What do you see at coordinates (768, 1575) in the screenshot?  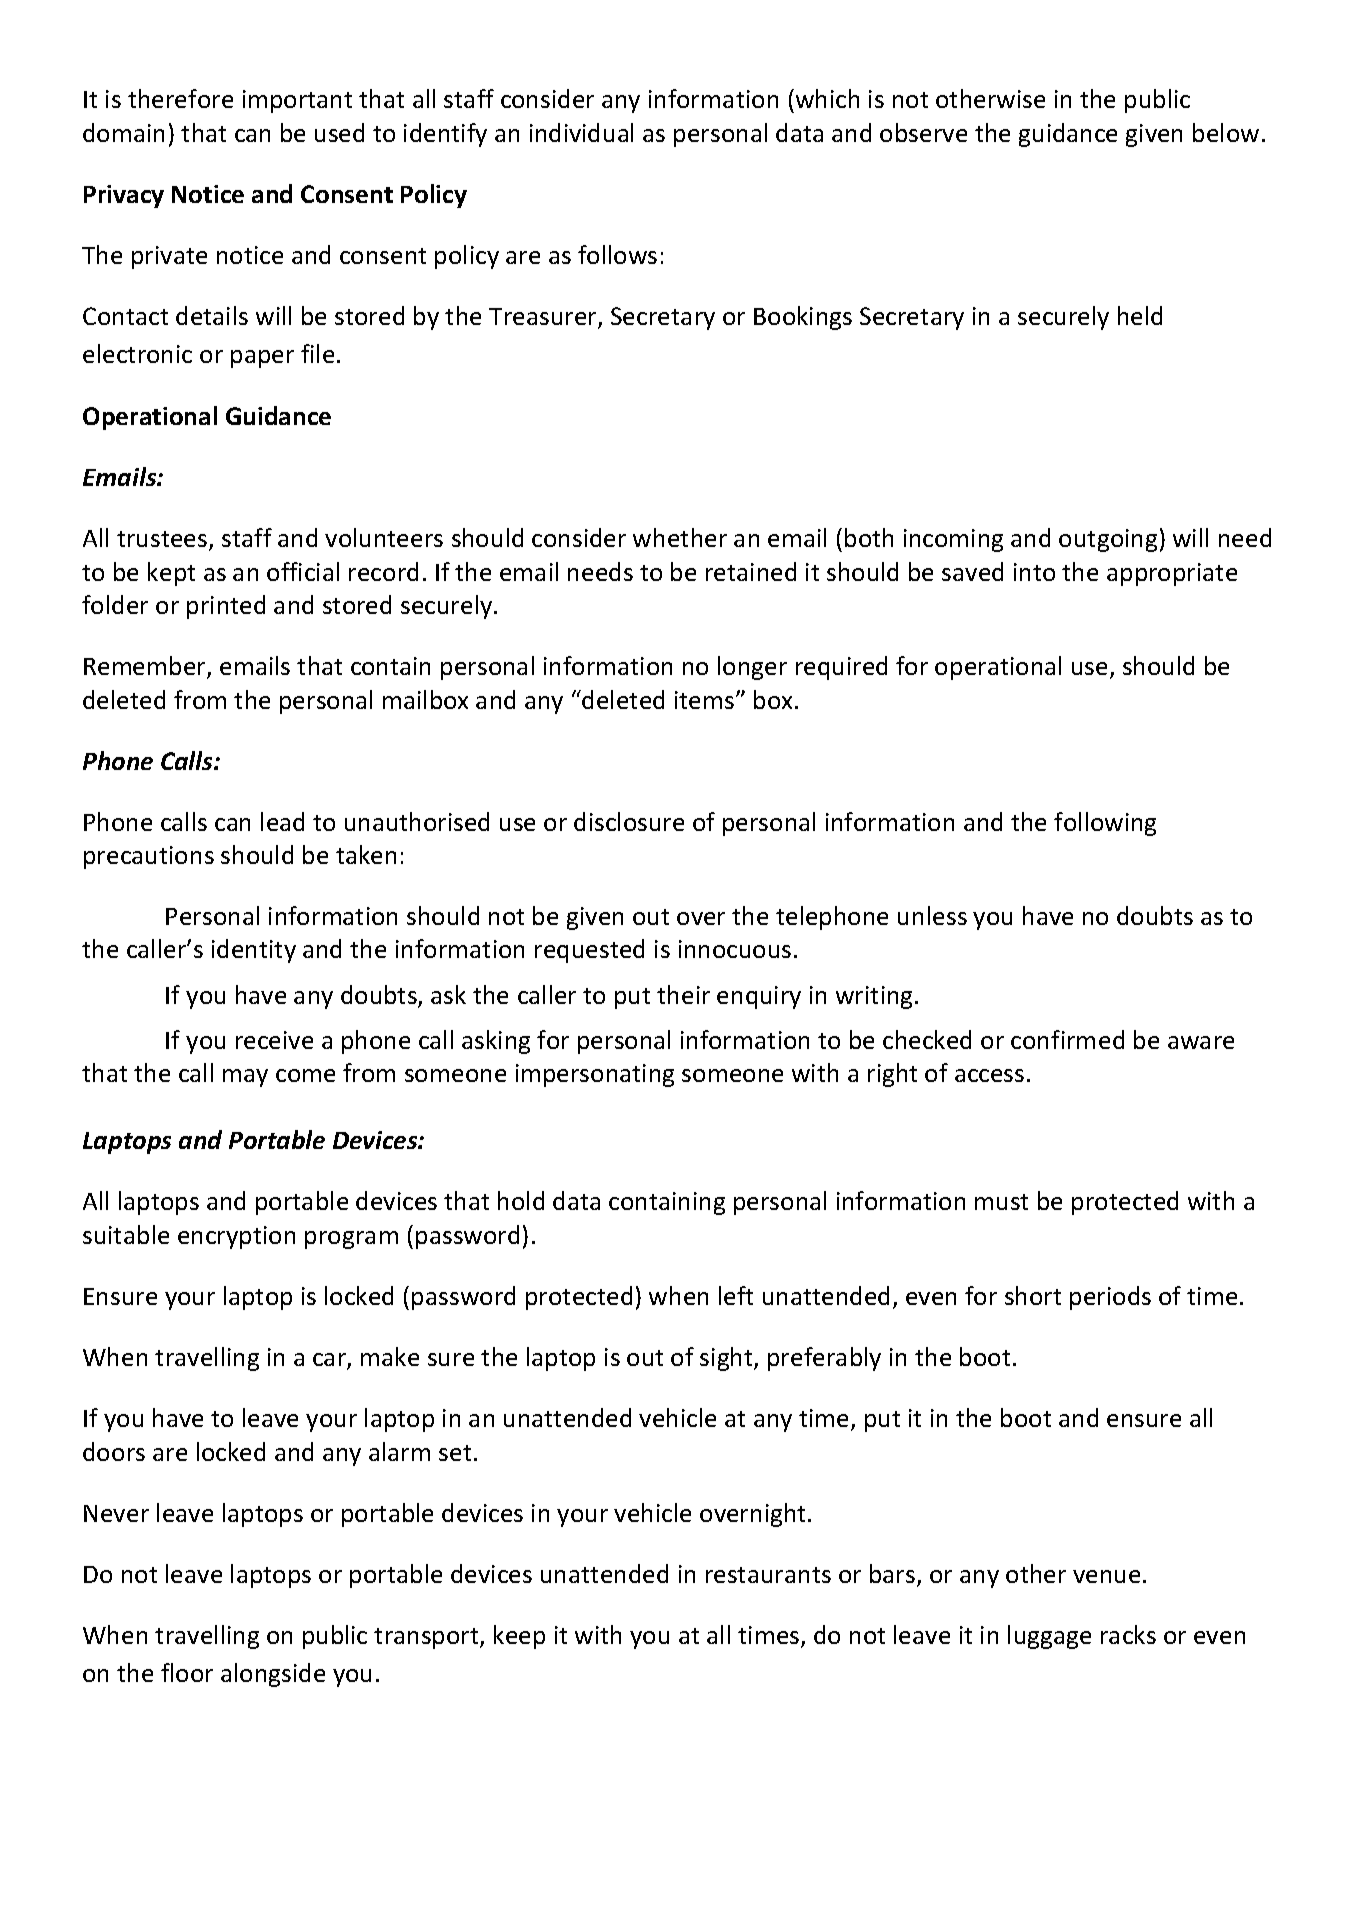 I see `restaurants` at bounding box center [768, 1575].
